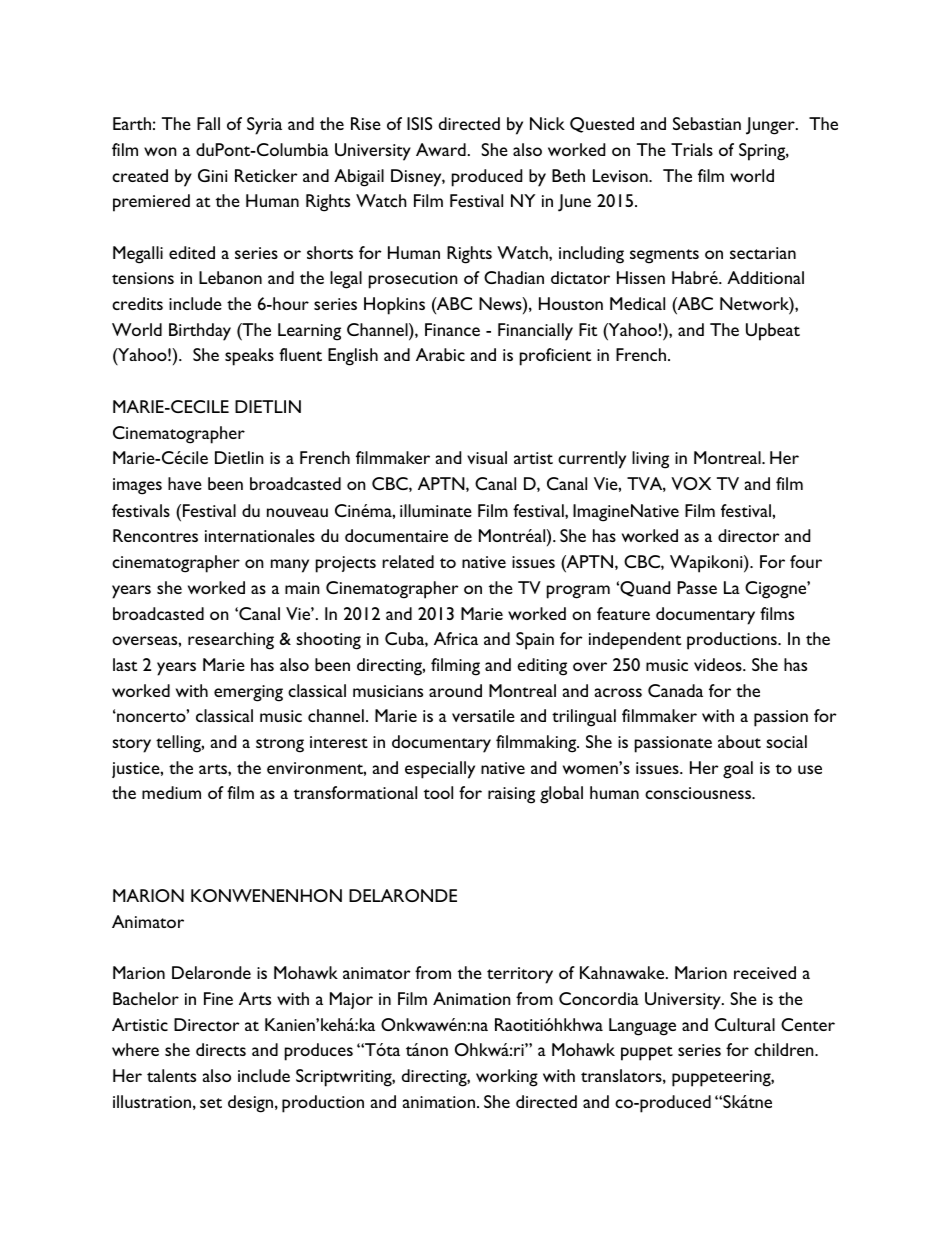 The image size is (952, 1233). I want to click on working, so click(507, 1078).
